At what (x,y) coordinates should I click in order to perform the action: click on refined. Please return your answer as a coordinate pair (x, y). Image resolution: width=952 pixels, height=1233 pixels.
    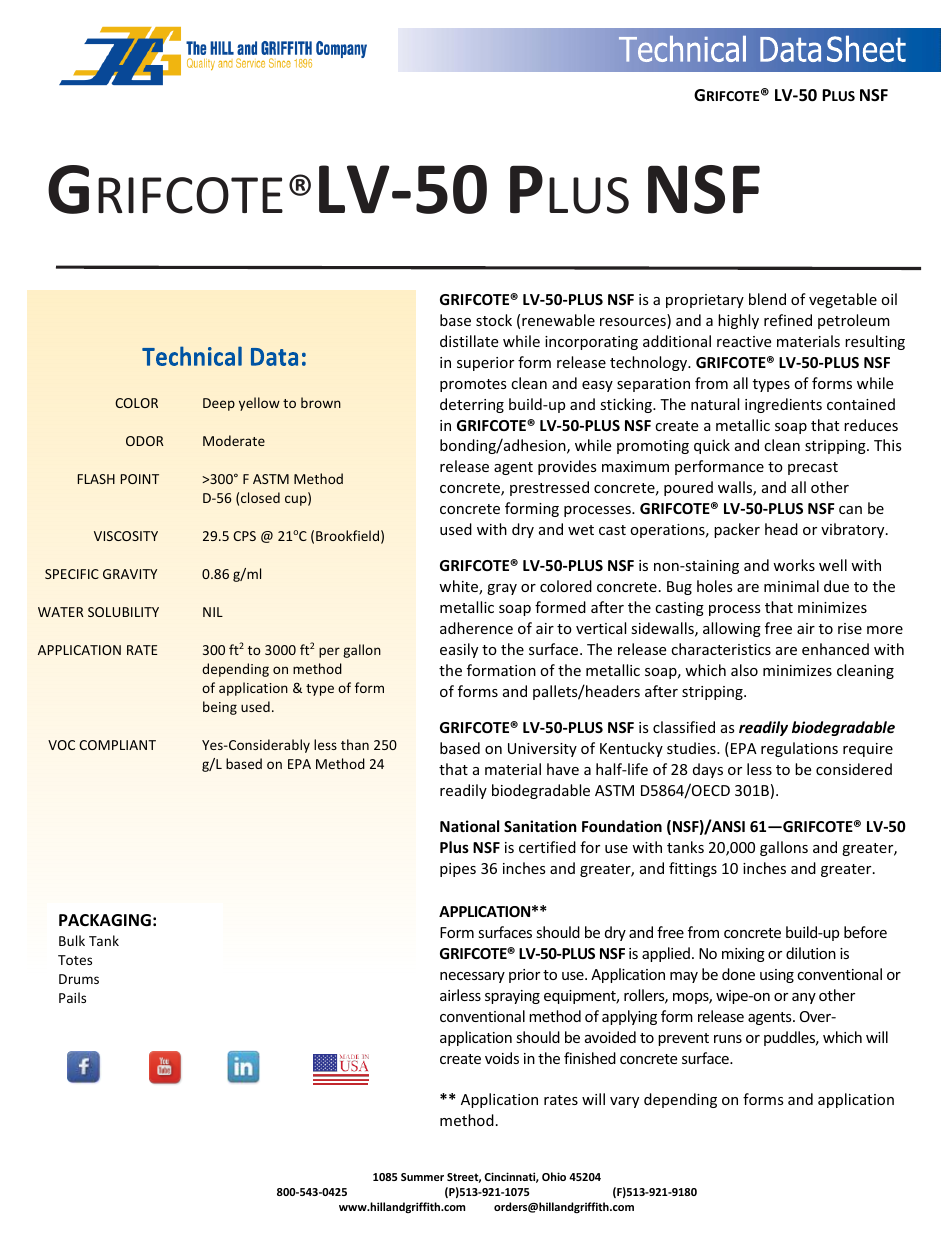
    Looking at the image, I should click on (788, 320).
